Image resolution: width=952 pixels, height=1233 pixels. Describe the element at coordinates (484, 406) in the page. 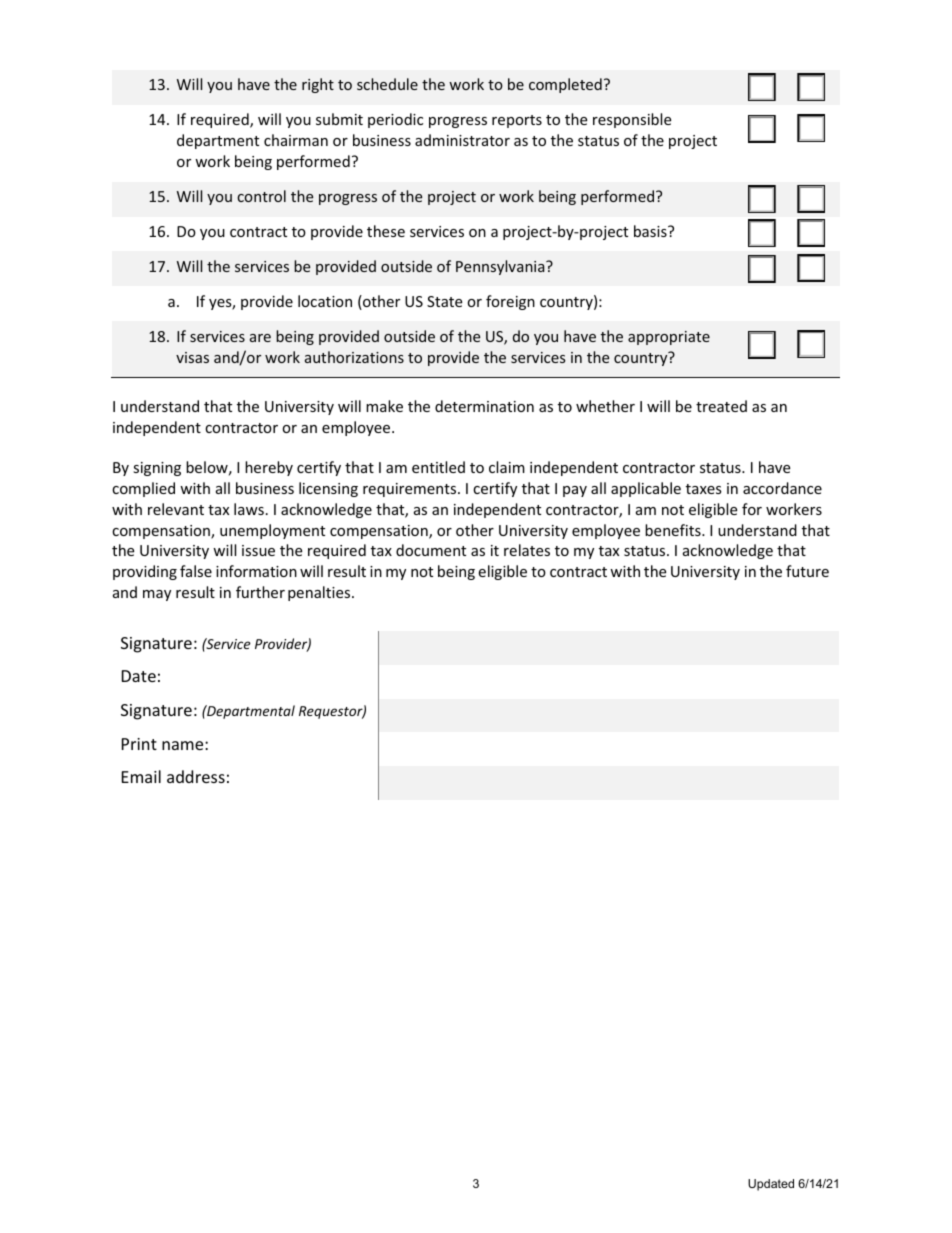

I see `determination` at that location.
